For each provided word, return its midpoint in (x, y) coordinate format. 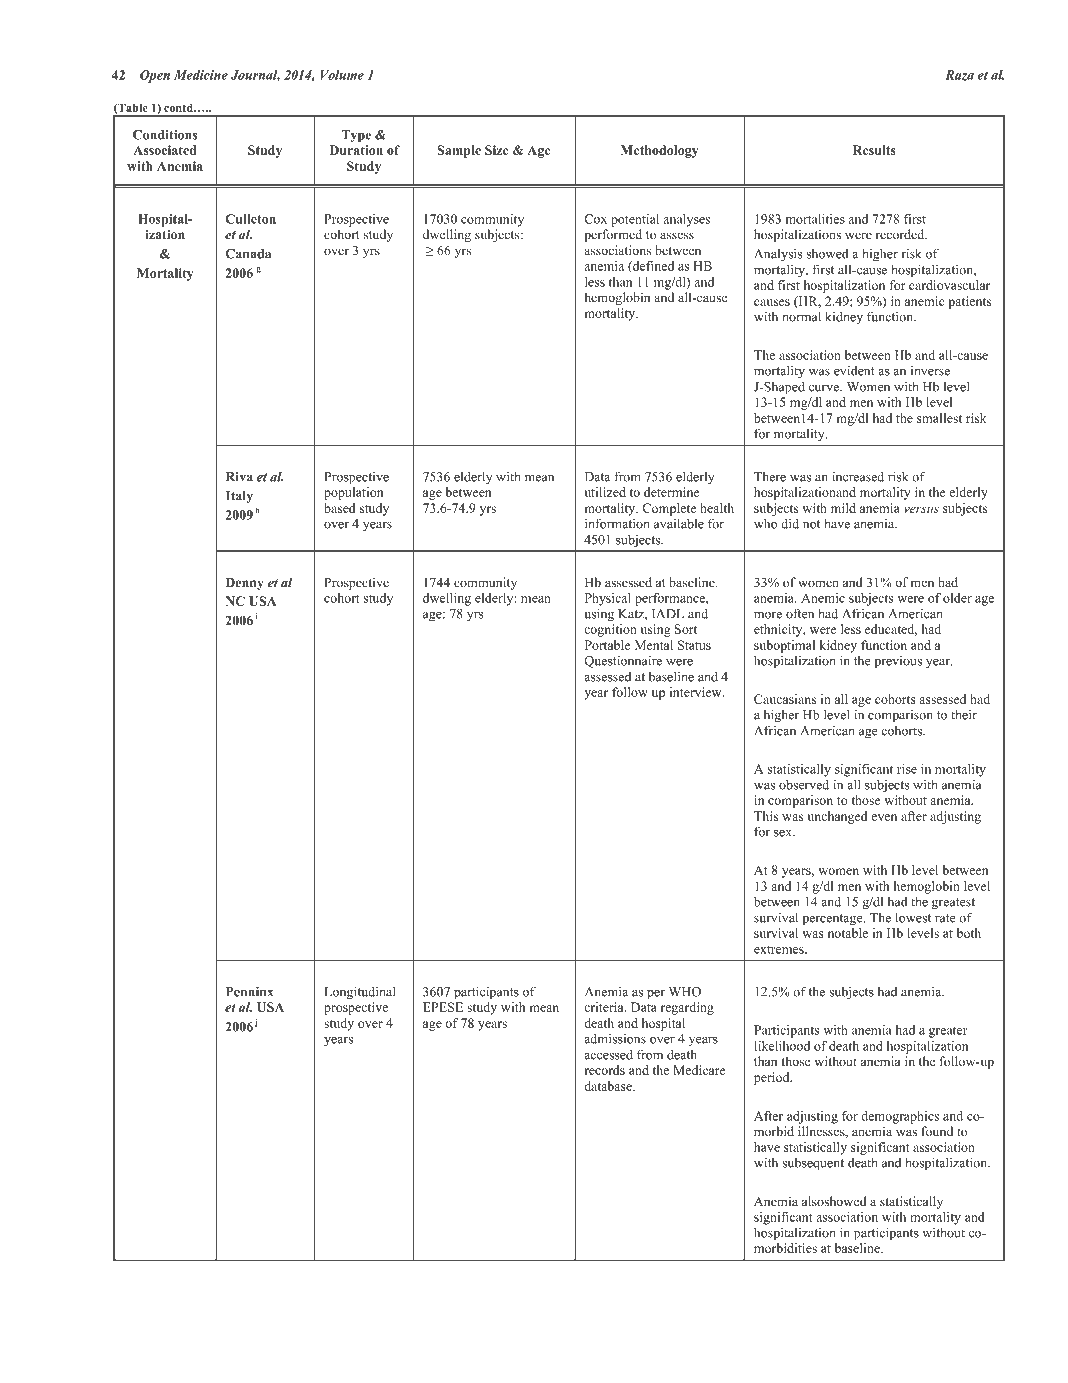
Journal (255, 76)
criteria (605, 1007)
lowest (913, 918)
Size (497, 150)
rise (907, 769)
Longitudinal (360, 993)
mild (843, 508)
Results (874, 150)
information (617, 523)
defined (652, 267)
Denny (244, 583)
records (605, 1070)
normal (801, 317)
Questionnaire (623, 662)
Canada (248, 254)
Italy (239, 497)
